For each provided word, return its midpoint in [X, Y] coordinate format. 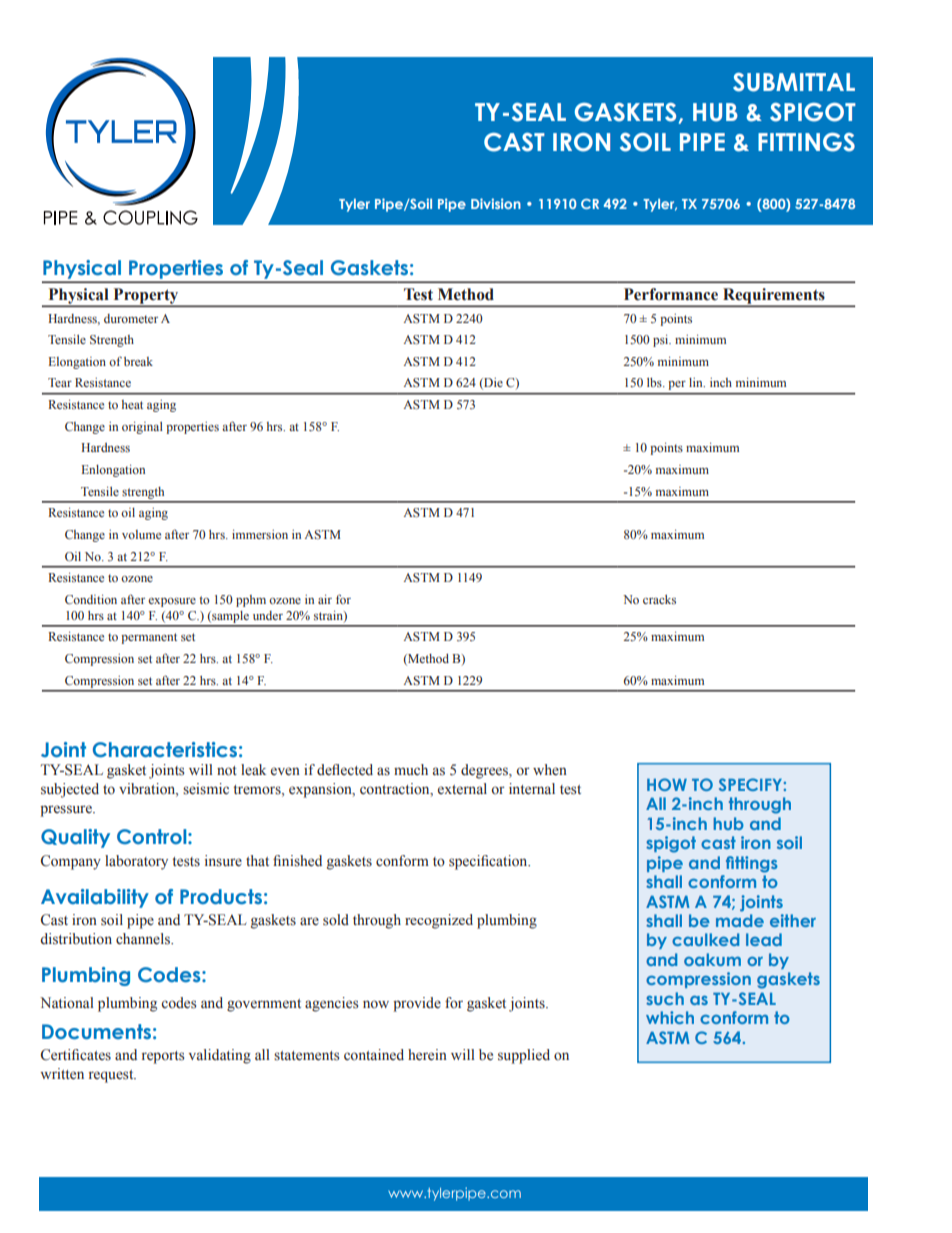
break [138, 361]
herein [427, 1055]
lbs [655, 382]
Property [146, 297]
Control [153, 836]
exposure [172, 602]
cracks [659, 599]
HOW [667, 784]
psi [662, 341]
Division [496, 203]
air [325, 599]
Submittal [794, 82]
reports [163, 1057]
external [462, 788]
